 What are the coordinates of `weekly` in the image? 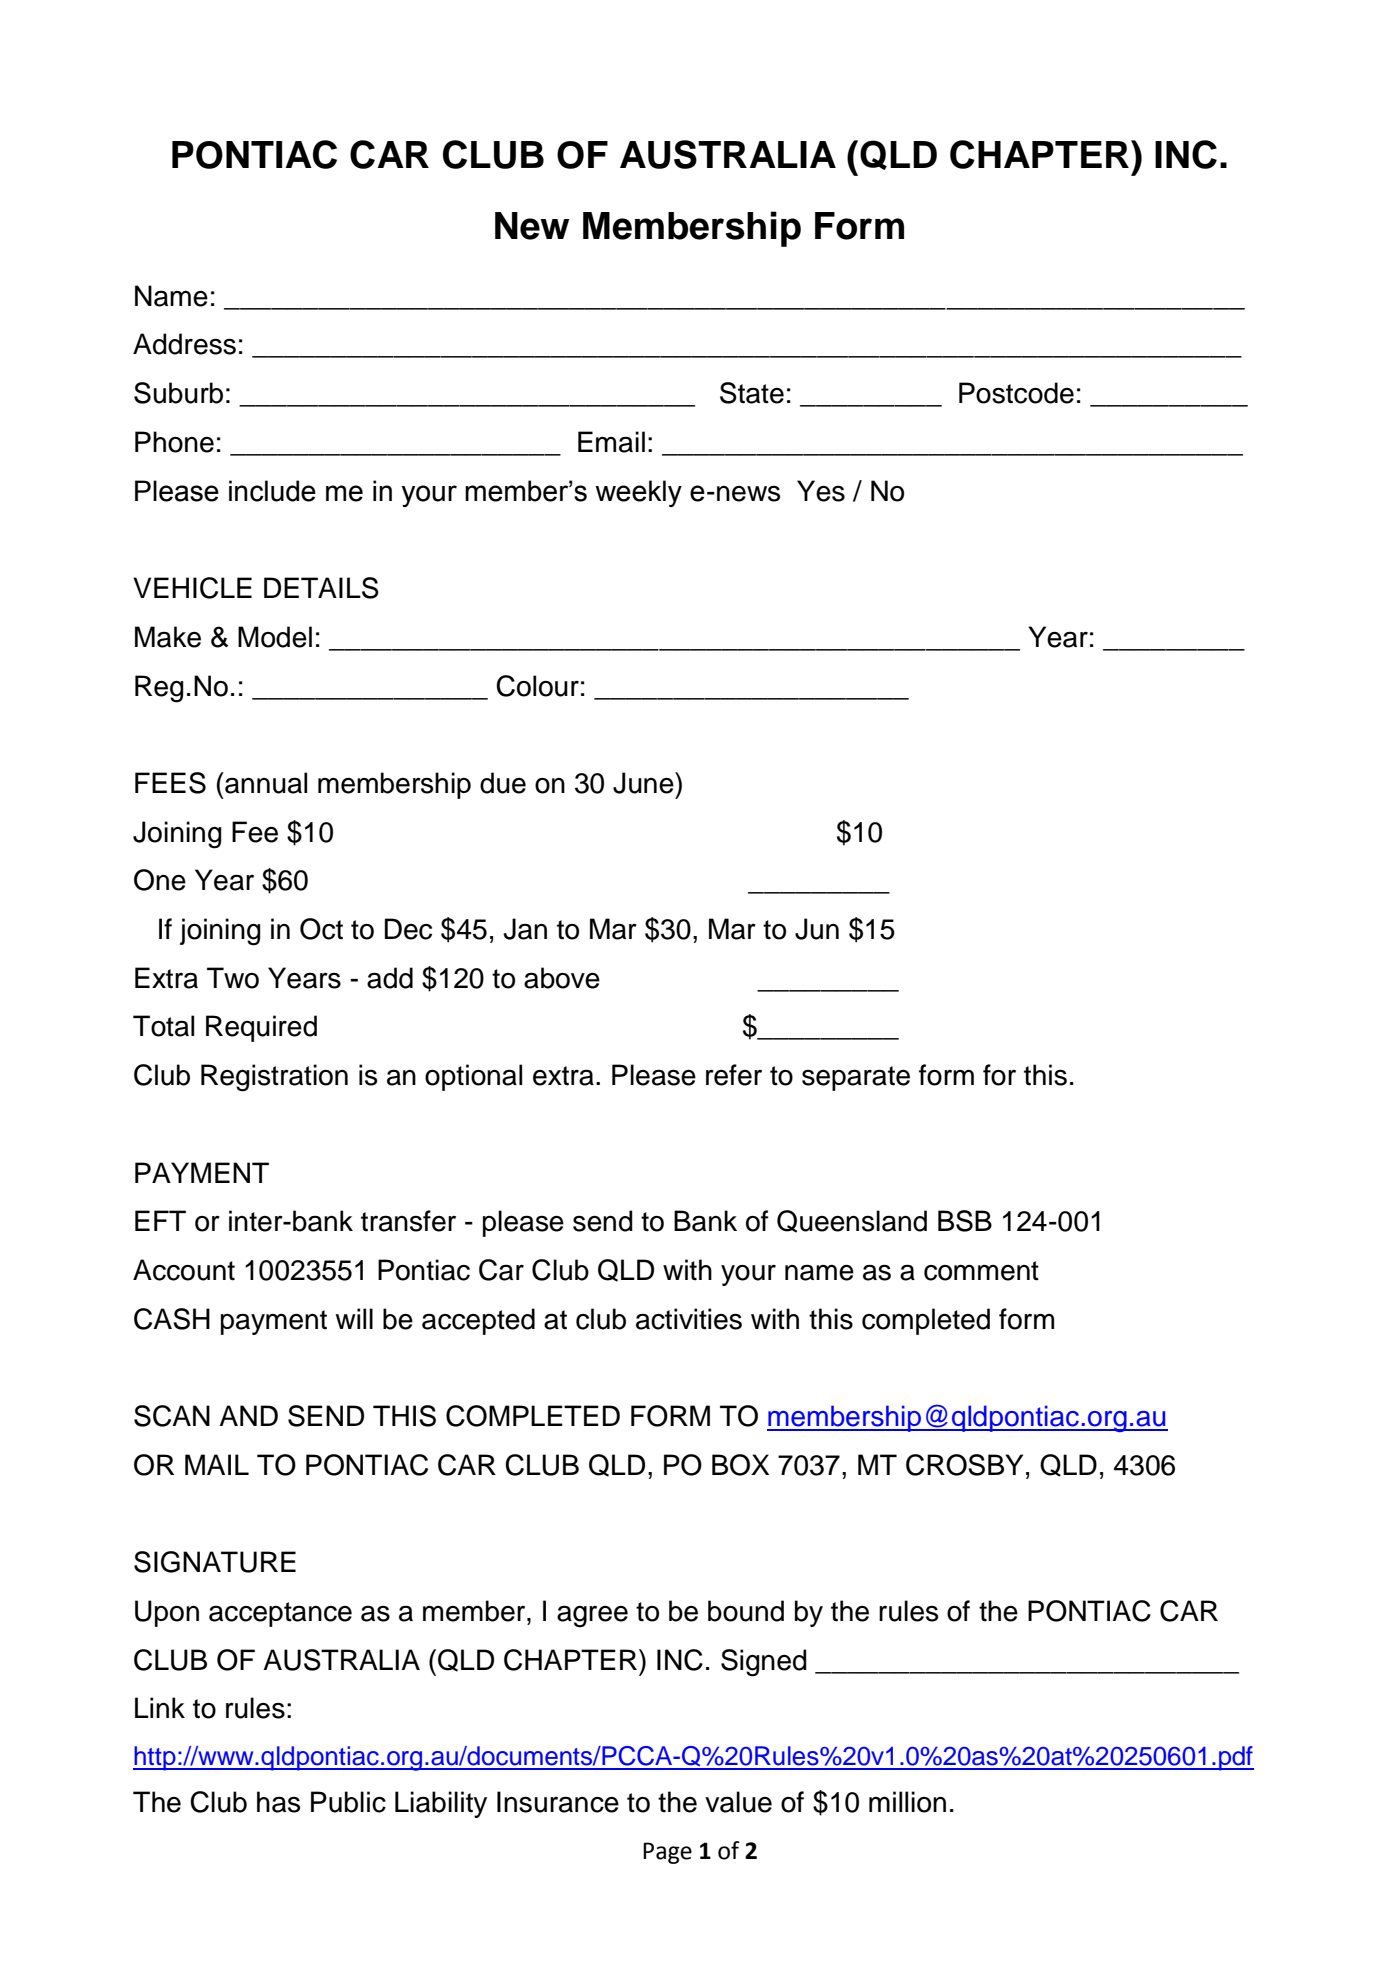 It's located at (638, 493).
